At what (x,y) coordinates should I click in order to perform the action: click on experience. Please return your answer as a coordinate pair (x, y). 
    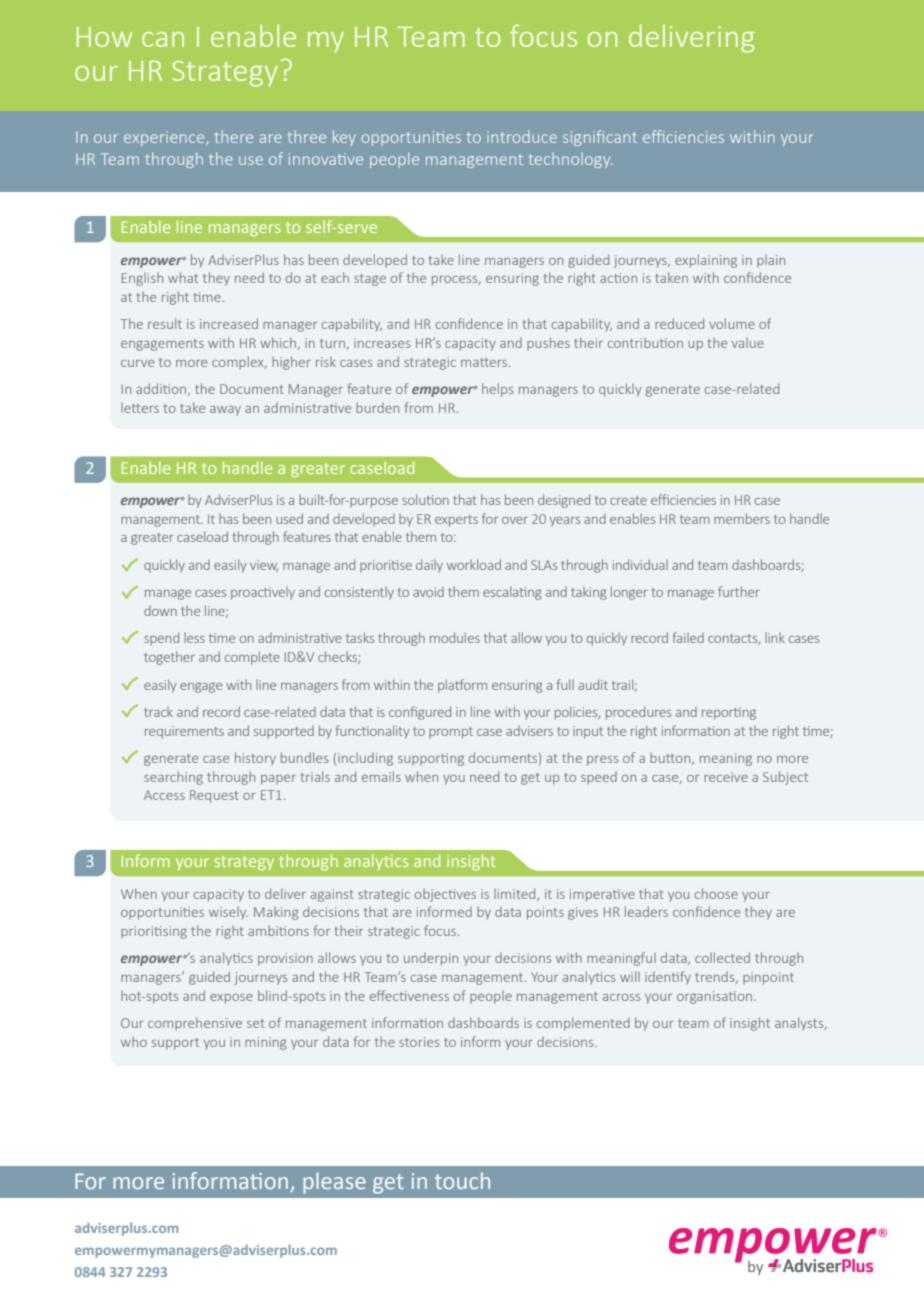
    Looking at the image, I should click on (165, 138).
